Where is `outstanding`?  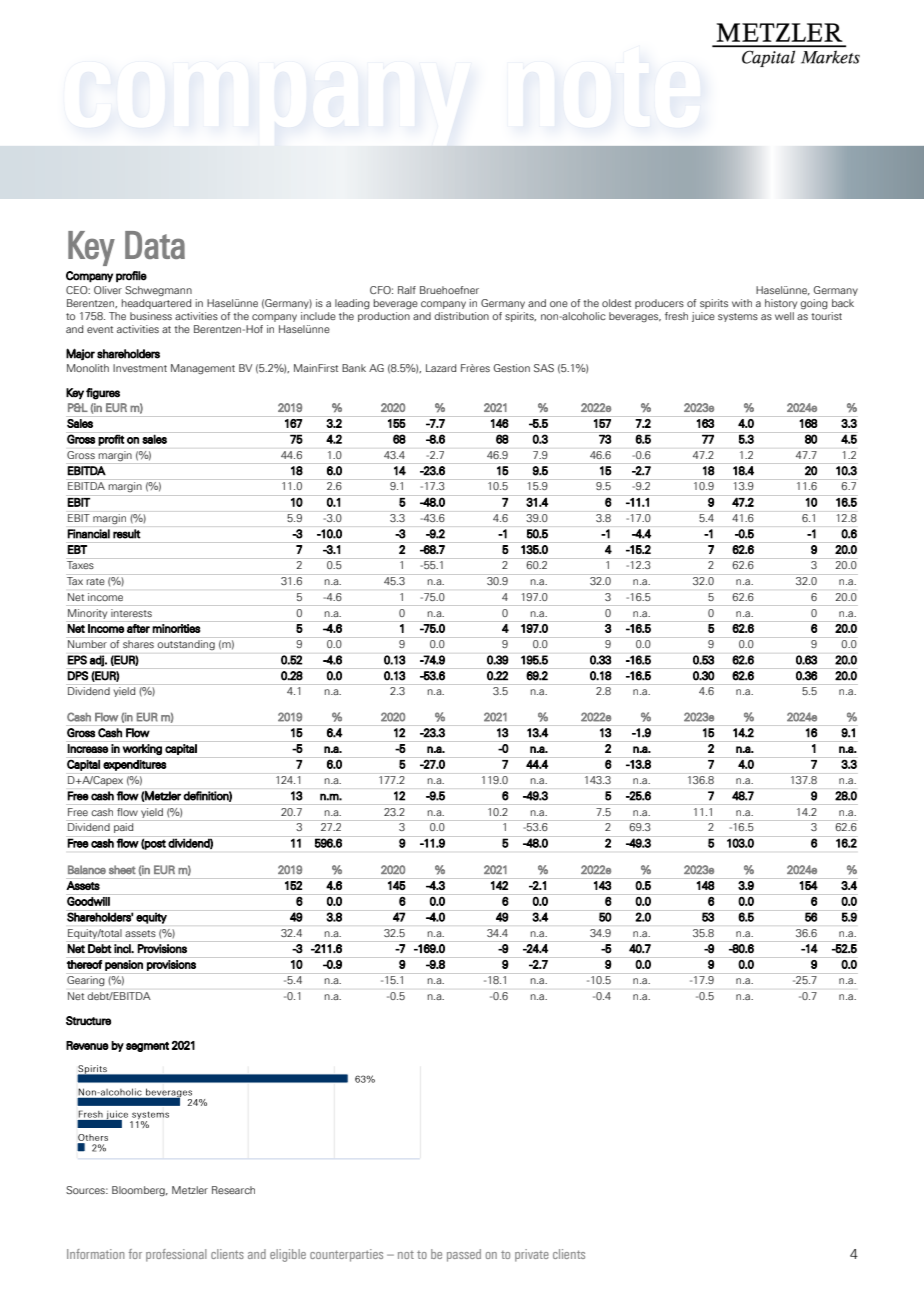 outstanding is located at coordinates (186, 645).
